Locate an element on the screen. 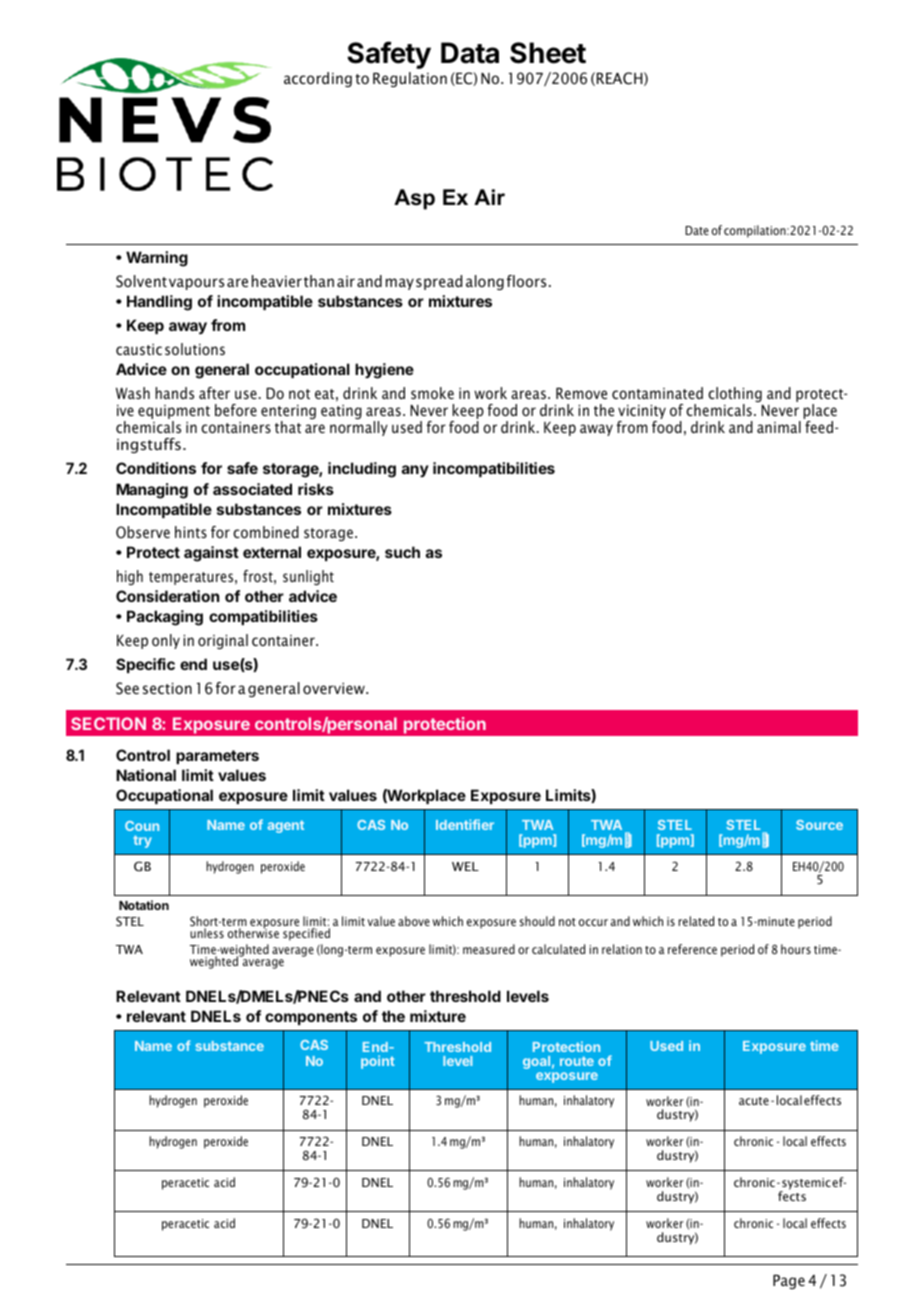 The height and width of the screenshot is (1309, 924). solutions is located at coordinates (195, 349).
